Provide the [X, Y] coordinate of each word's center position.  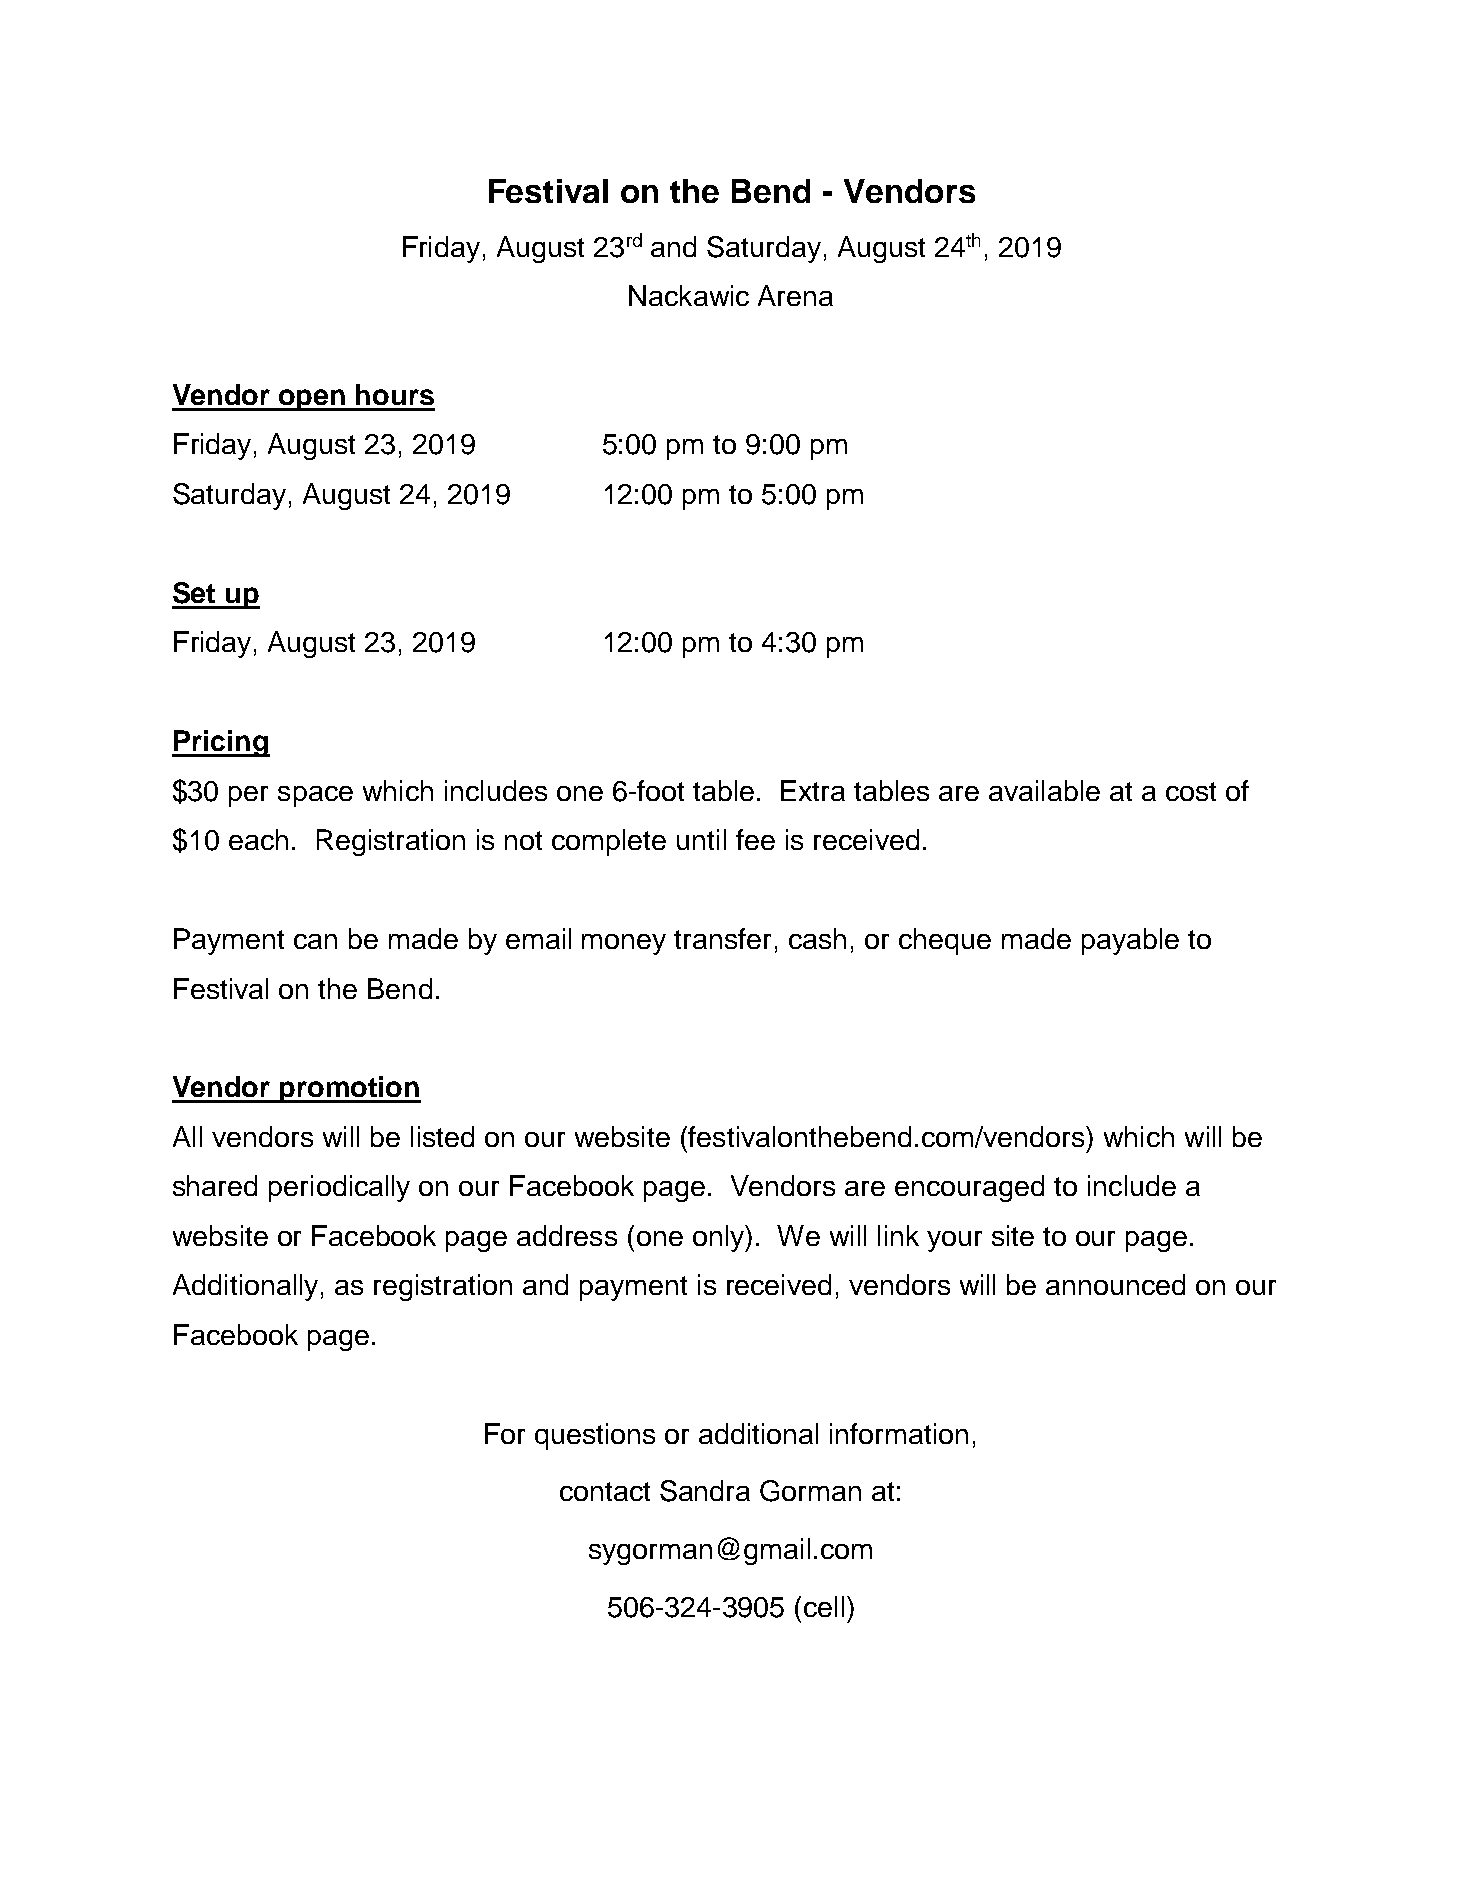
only [719, 1238]
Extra [813, 790]
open [312, 400]
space [315, 796]
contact [605, 1491]
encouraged [969, 1188]
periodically [339, 1188]
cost [1191, 791]
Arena [795, 295]
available [1044, 790]
